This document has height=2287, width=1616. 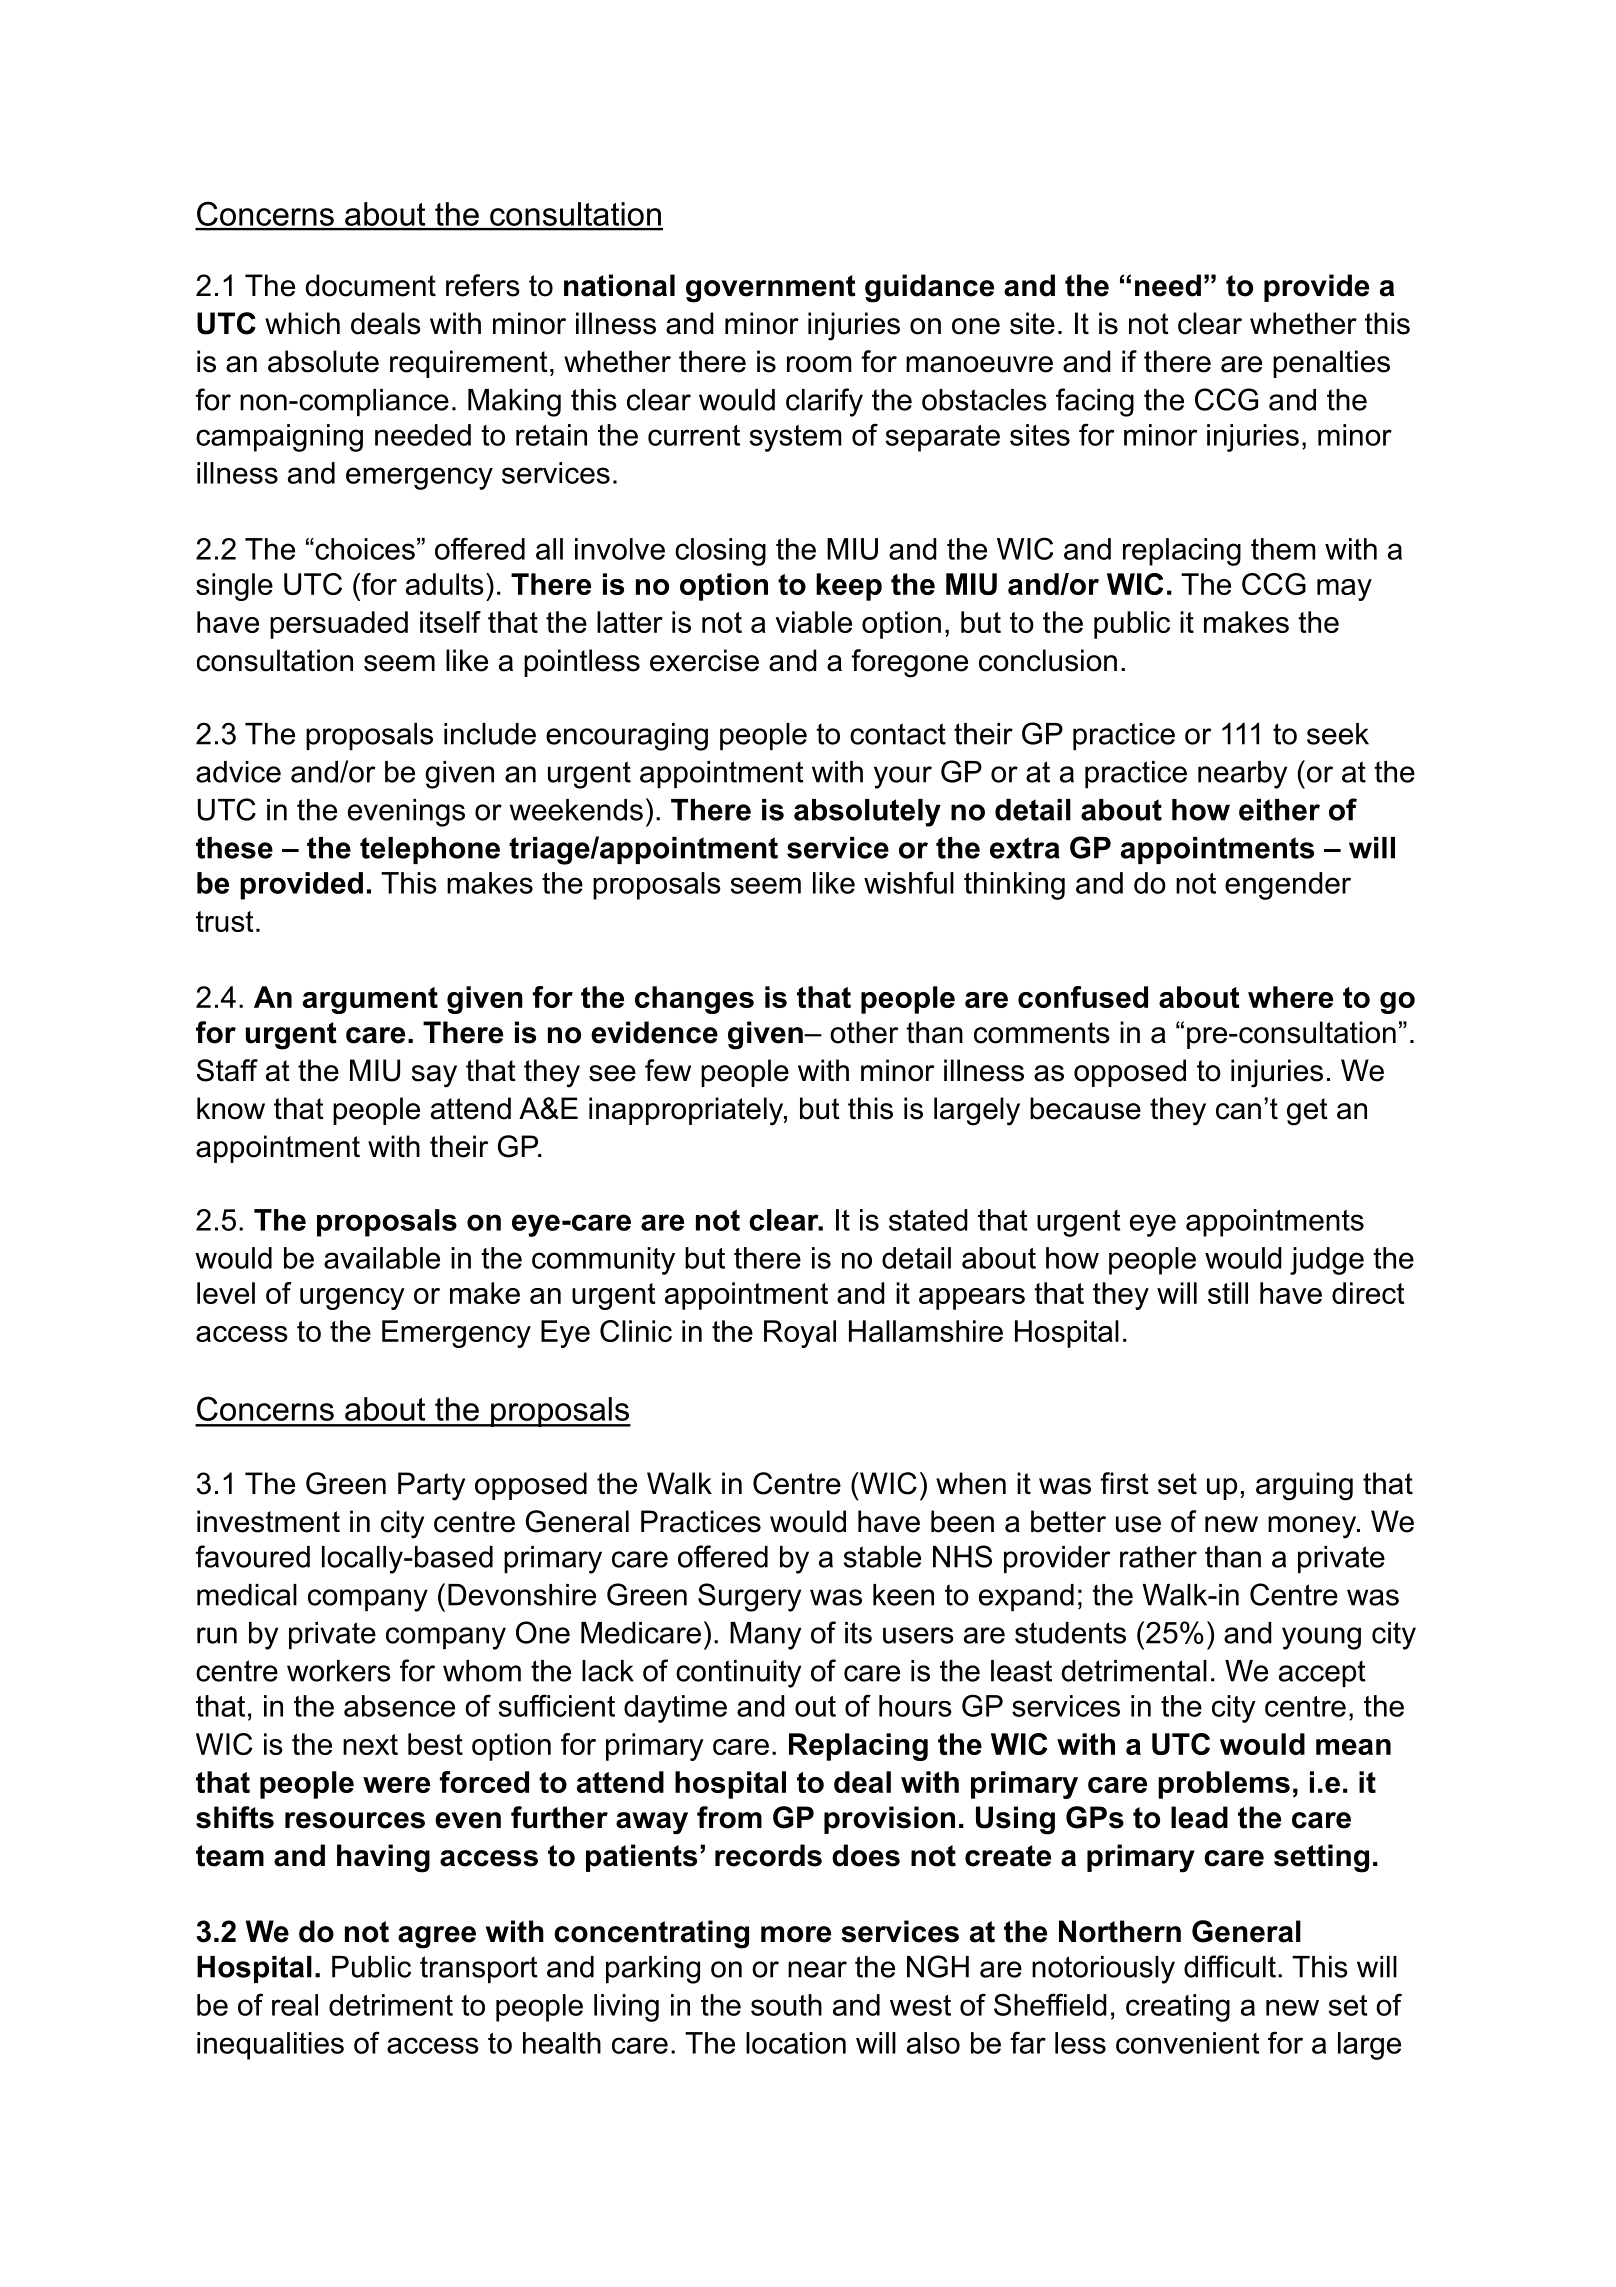 I want to click on Surgery, so click(x=749, y=1597).
